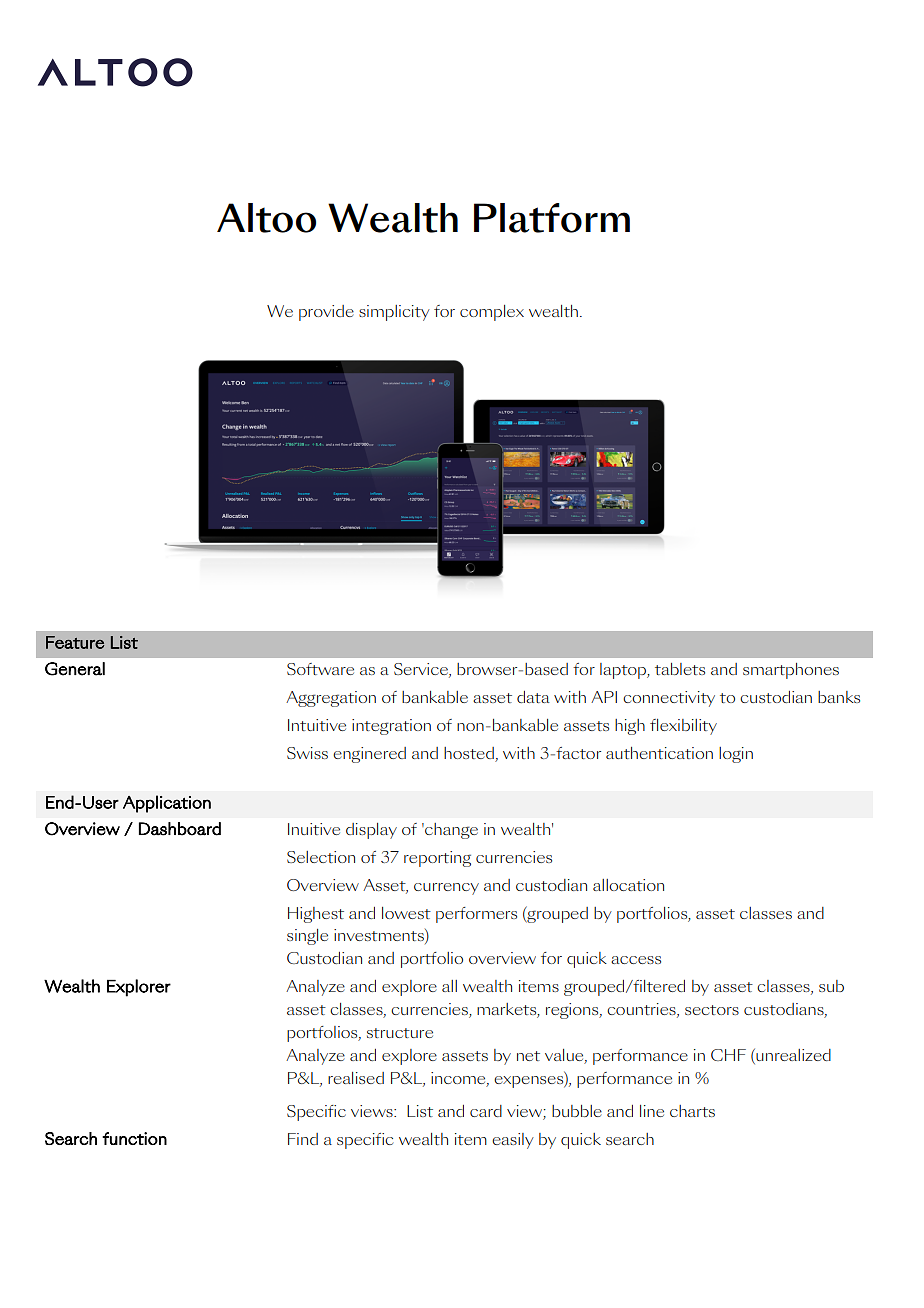 The height and width of the screenshot is (1308, 924). What do you see at coordinates (552, 218) in the screenshot?
I see `Platform` at bounding box center [552, 218].
